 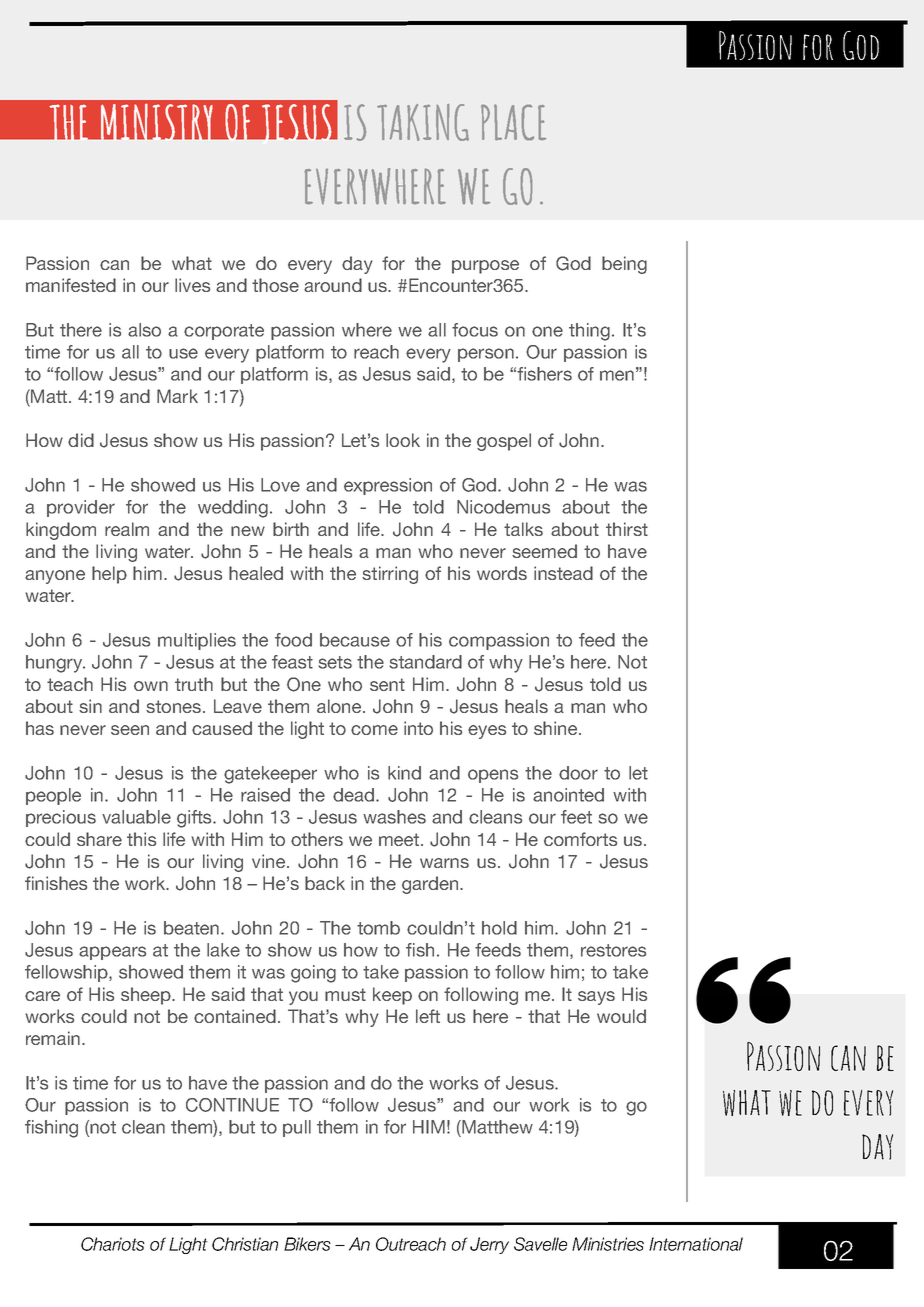 What do you see at coordinates (400, 839) in the screenshot?
I see `meet` at bounding box center [400, 839].
